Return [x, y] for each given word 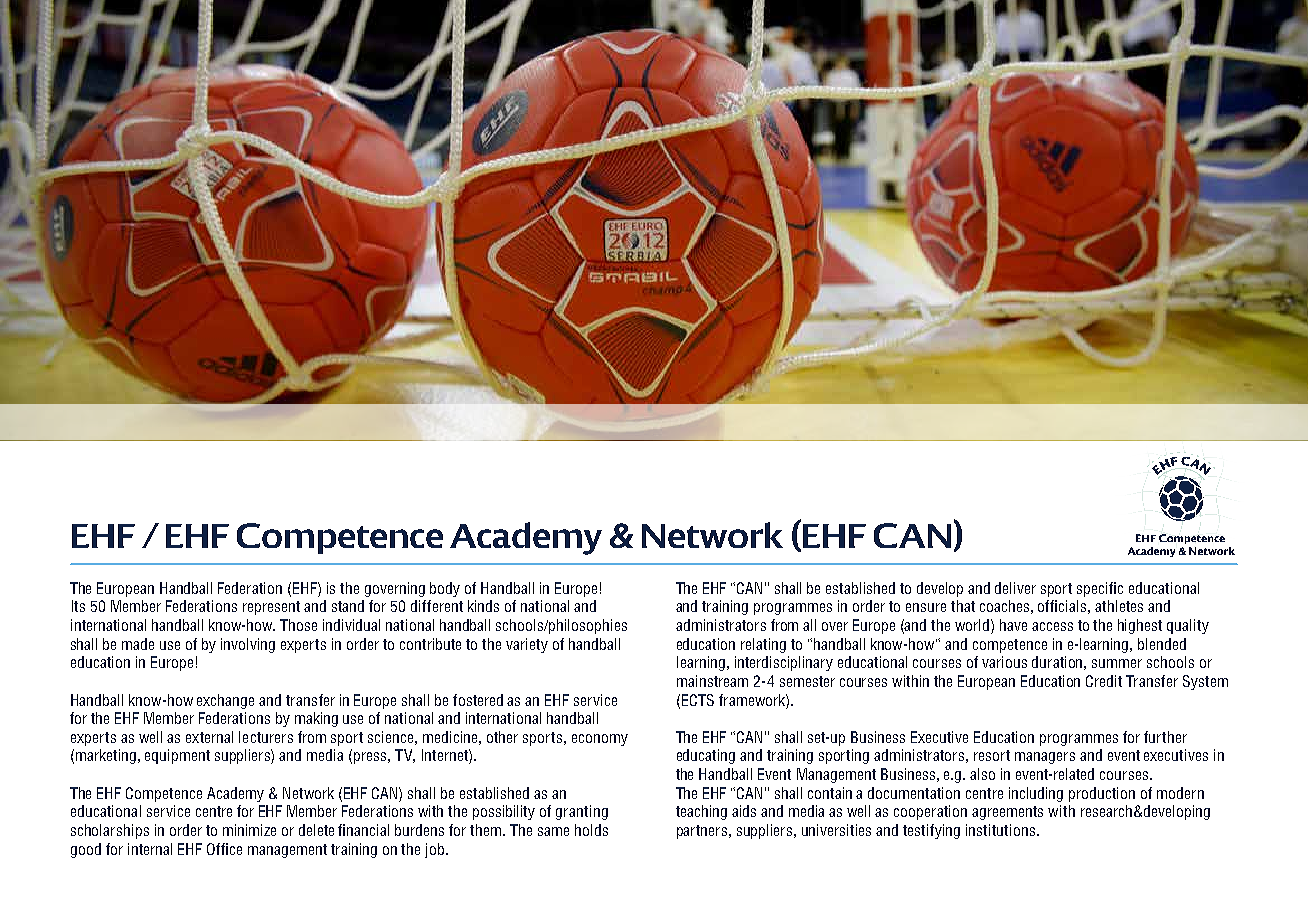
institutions [1002, 830]
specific [1100, 589]
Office [224, 849]
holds [591, 830]
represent [271, 608]
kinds [483, 606]
